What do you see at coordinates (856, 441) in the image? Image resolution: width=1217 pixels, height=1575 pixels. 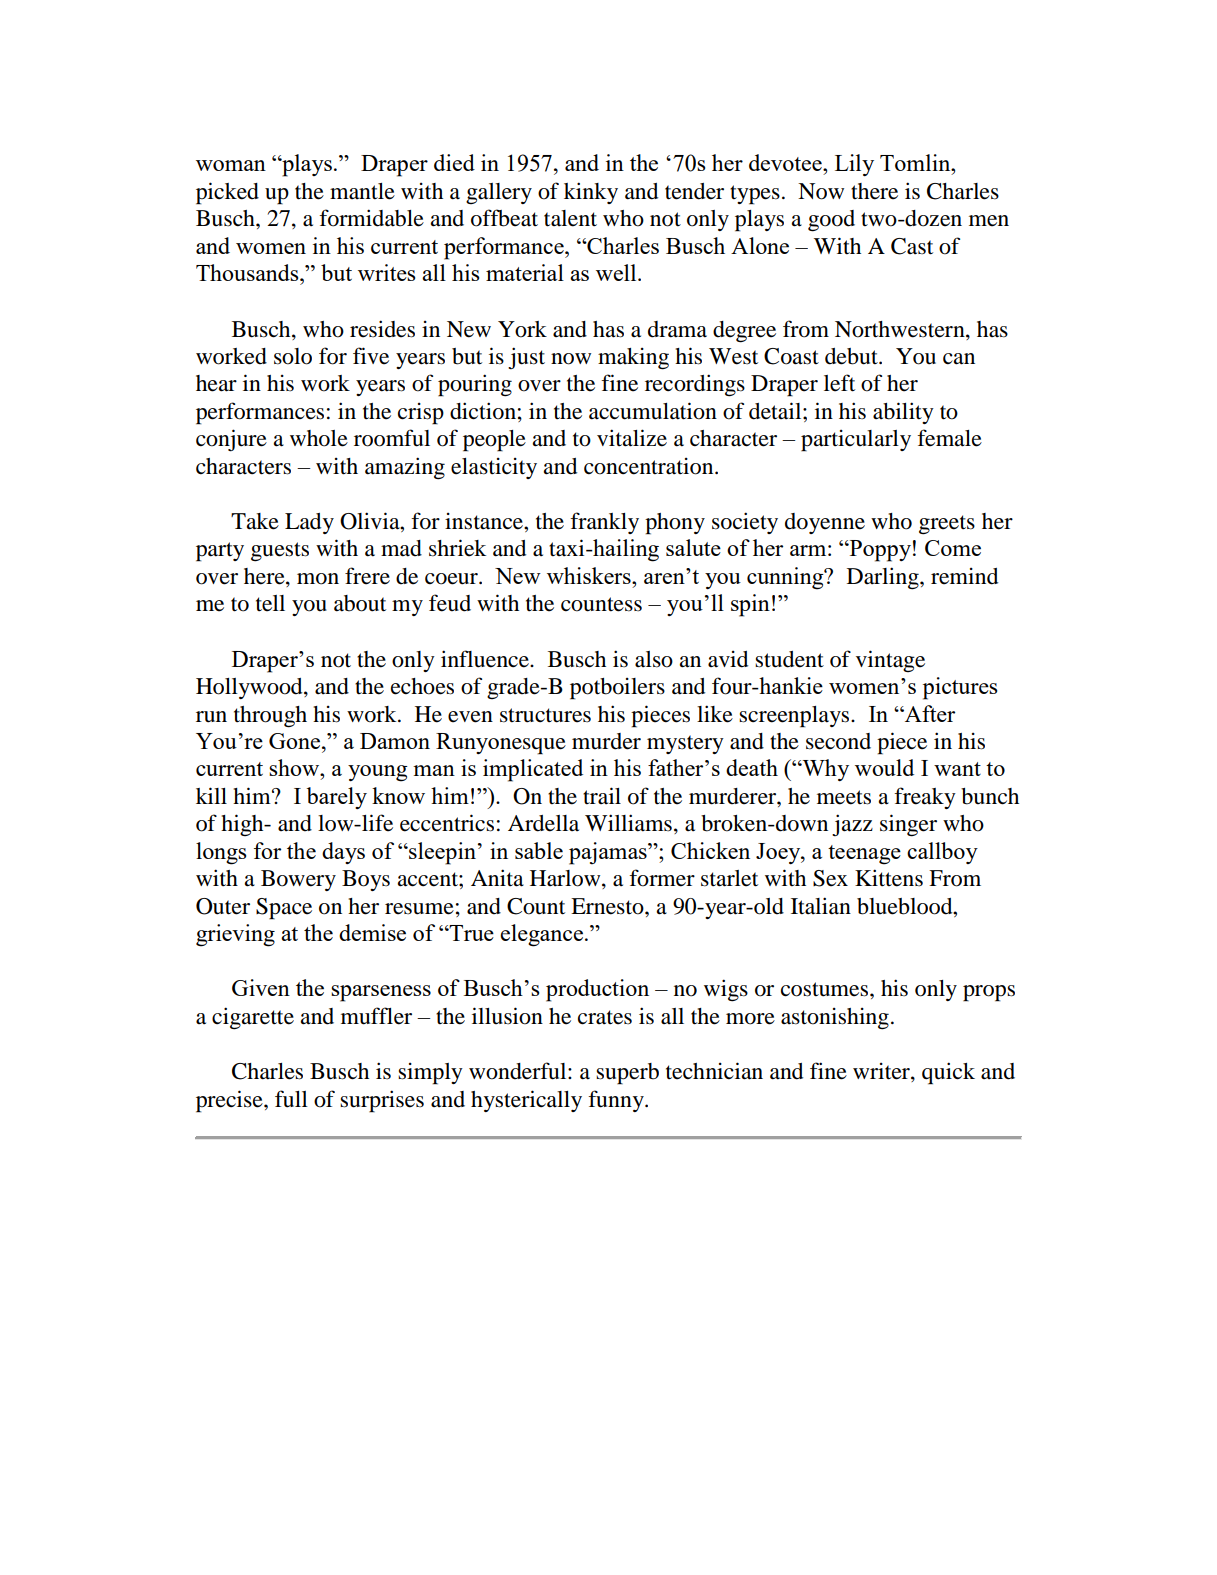 I see `particularly` at bounding box center [856, 441].
